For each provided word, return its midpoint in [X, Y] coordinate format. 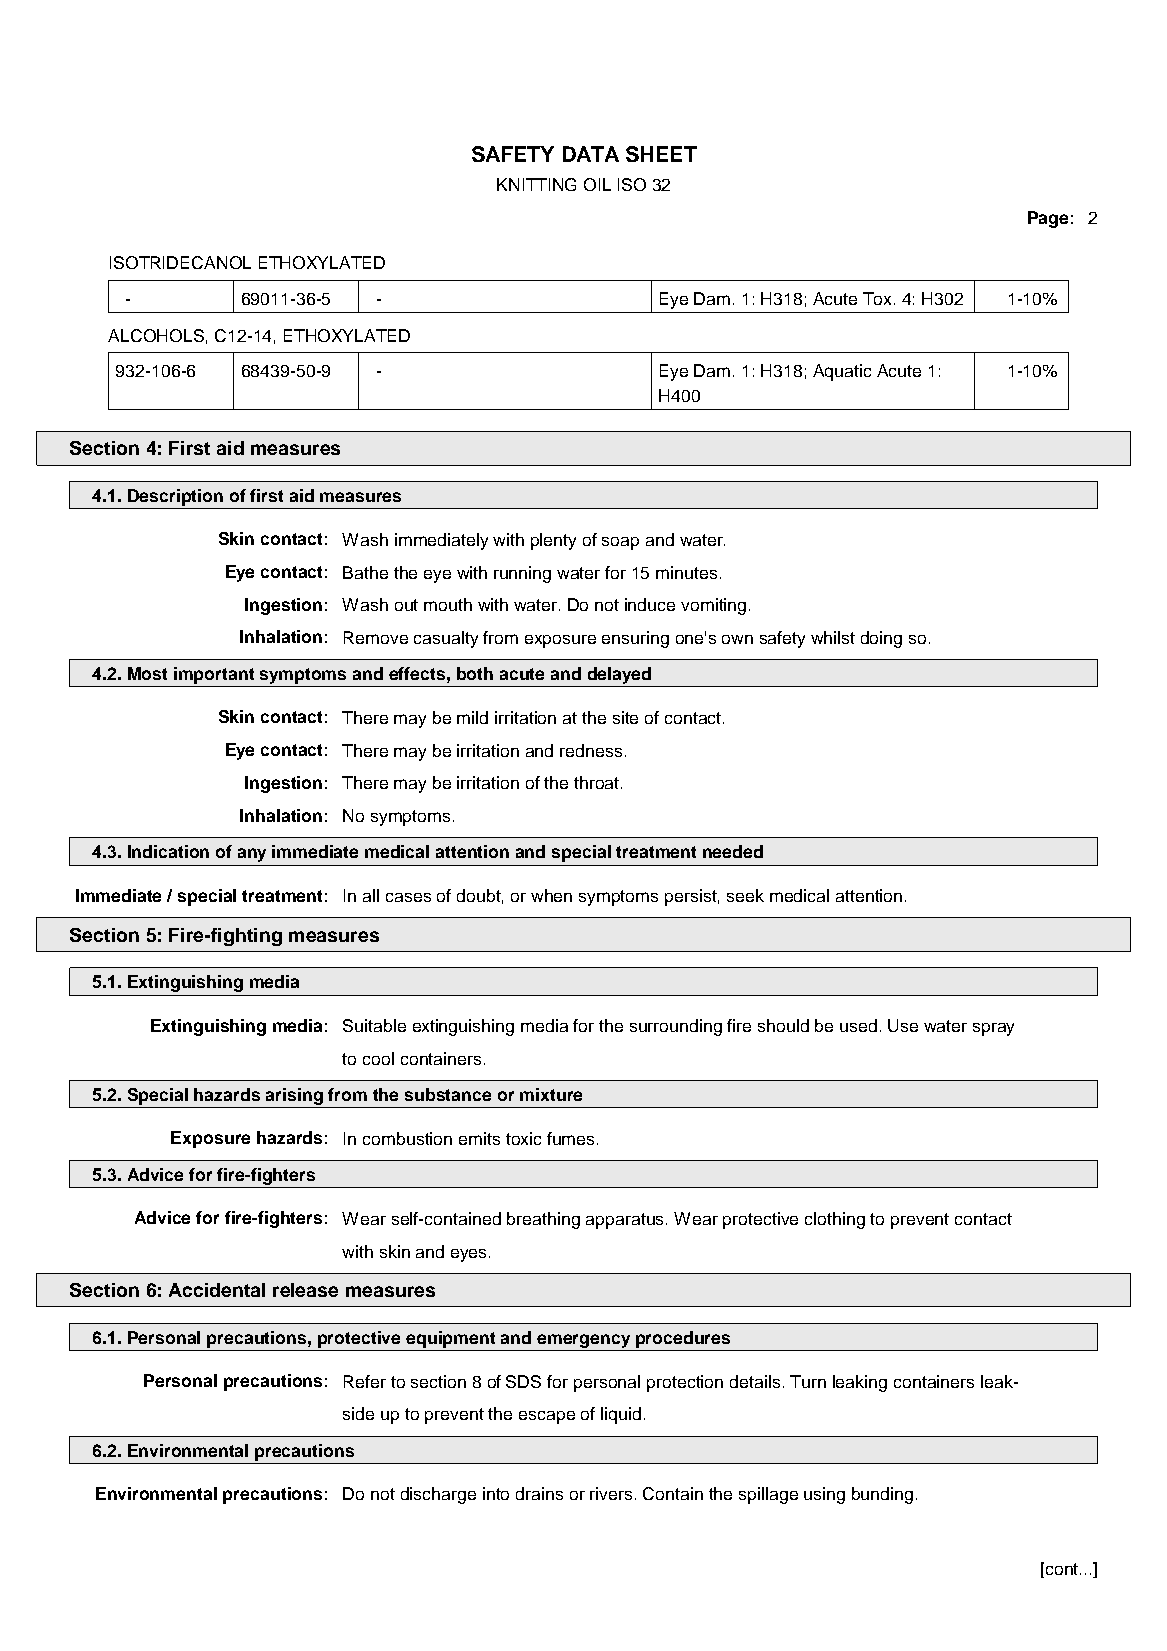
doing [881, 639]
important [214, 675]
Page [1048, 219]
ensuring [635, 639]
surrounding [676, 1027]
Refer [365, 1381]
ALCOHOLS [156, 335]
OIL [597, 184]
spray [993, 1029]
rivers [611, 1493]
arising [294, 1096]
